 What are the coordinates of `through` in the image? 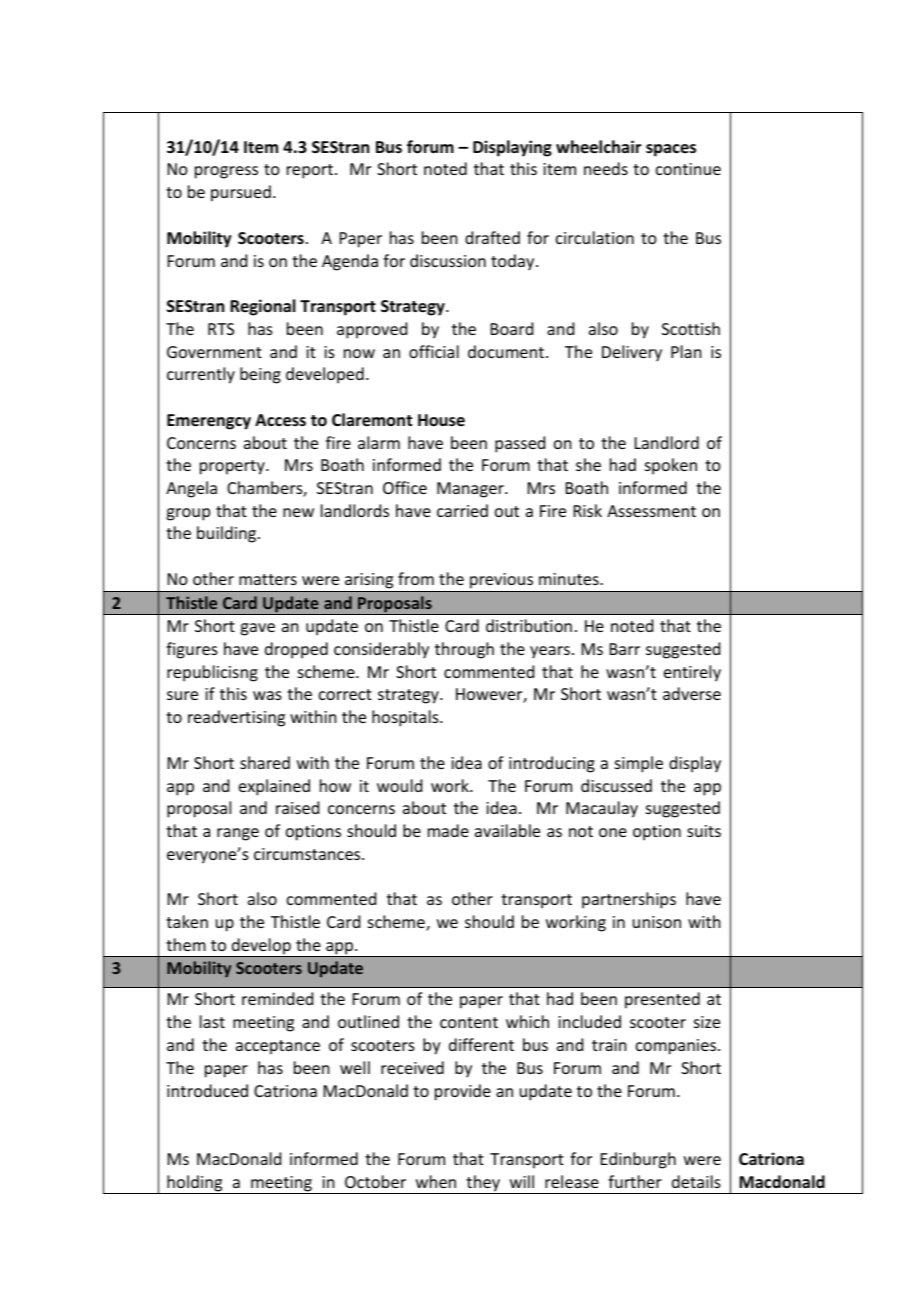 It's located at (464, 650).
